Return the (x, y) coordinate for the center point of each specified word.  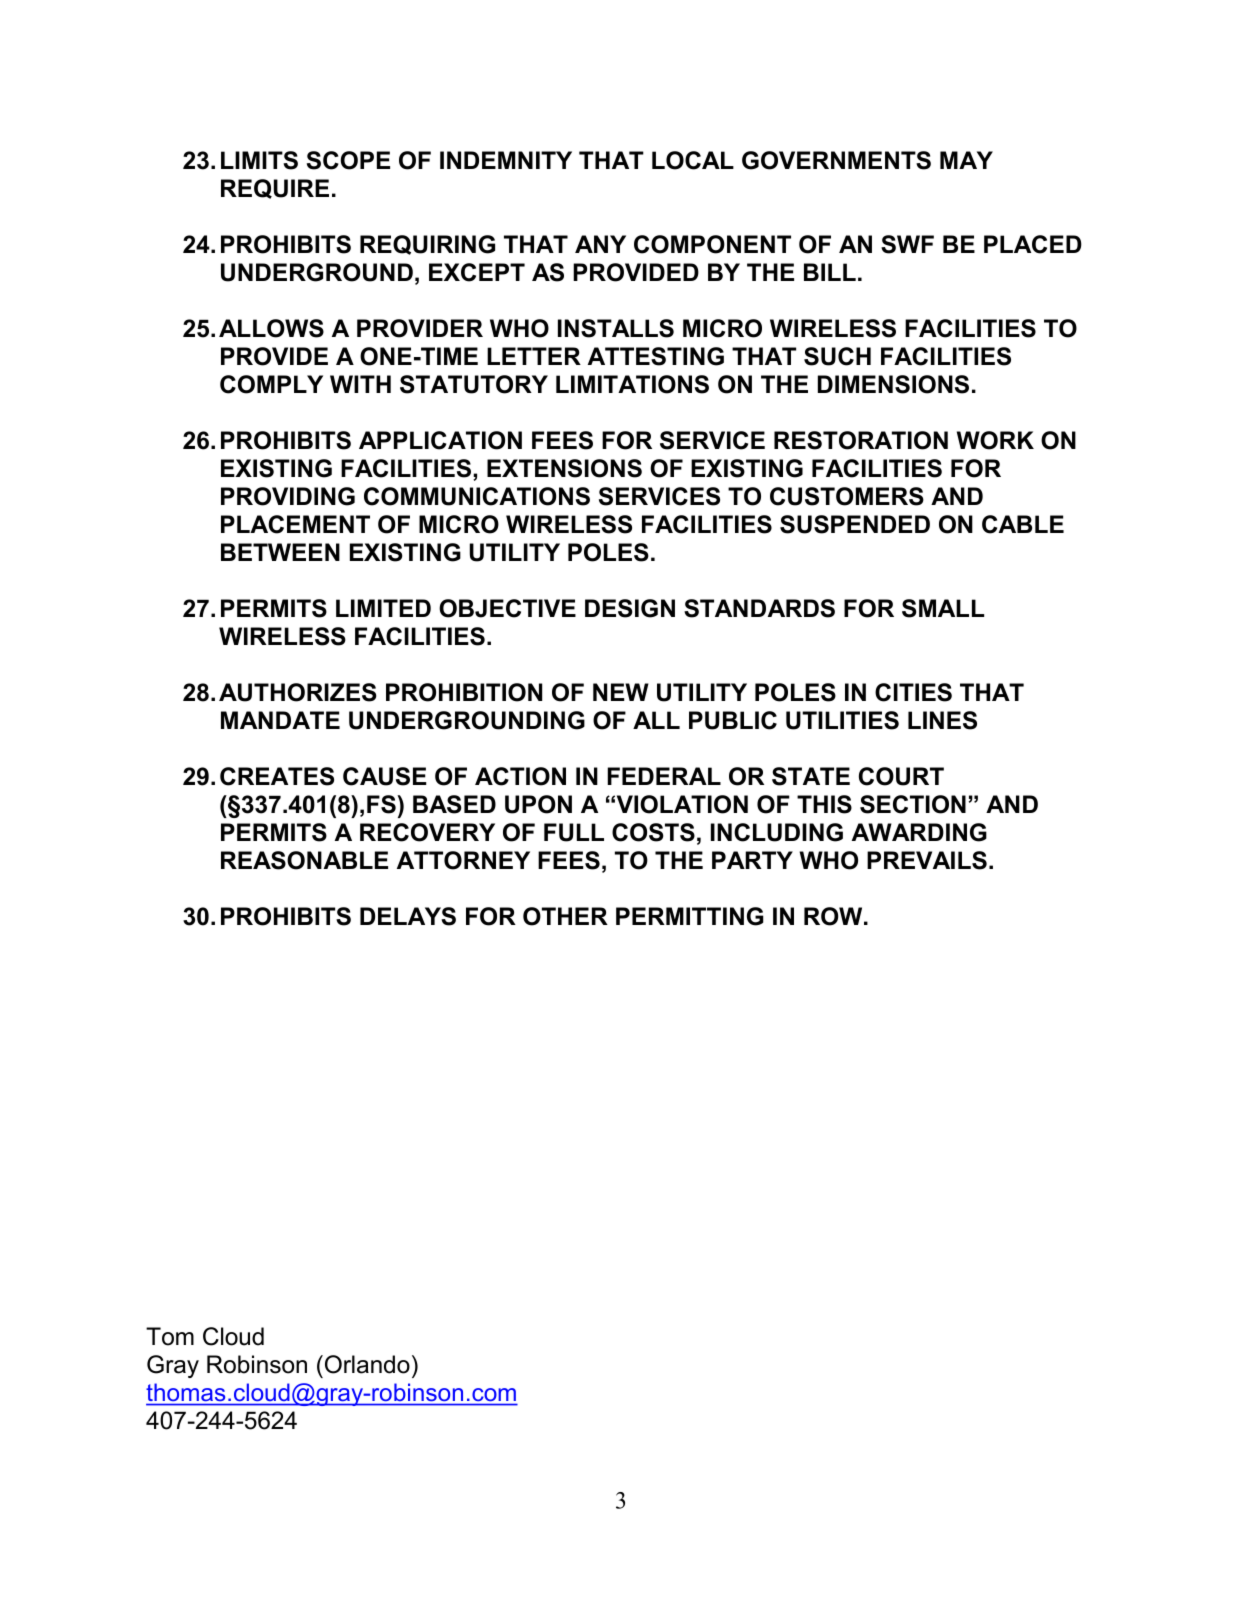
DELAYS (408, 916)
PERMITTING (690, 916)
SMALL (943, 608)
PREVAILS (927, 860)
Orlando (366, 1364)
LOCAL (693, 160)
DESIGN (630, 608)
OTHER (565, 916)
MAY (966, 160)
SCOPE (348, 160)
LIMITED (383, 608)
